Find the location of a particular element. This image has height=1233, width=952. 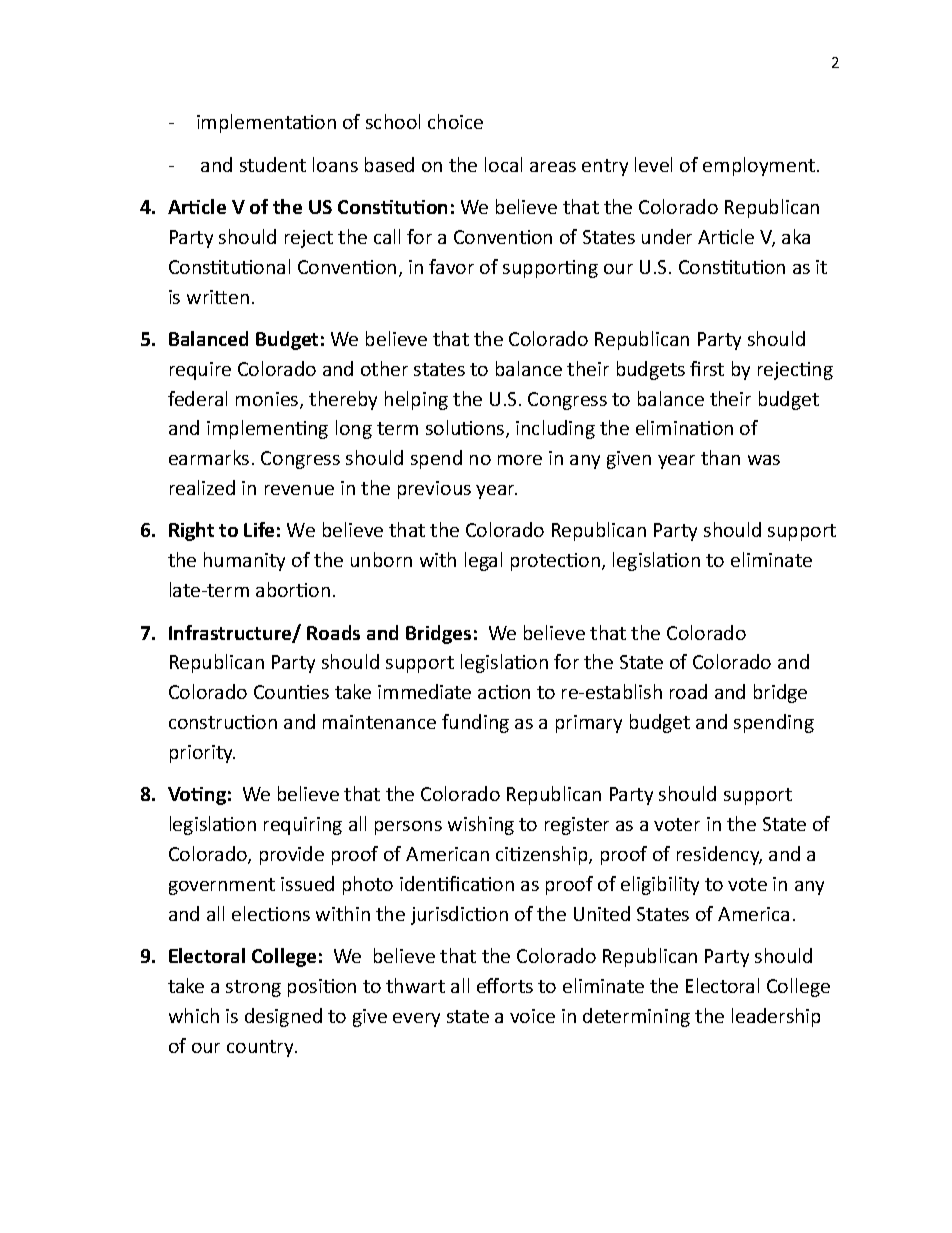

student is located at coordinates (273, 164).
